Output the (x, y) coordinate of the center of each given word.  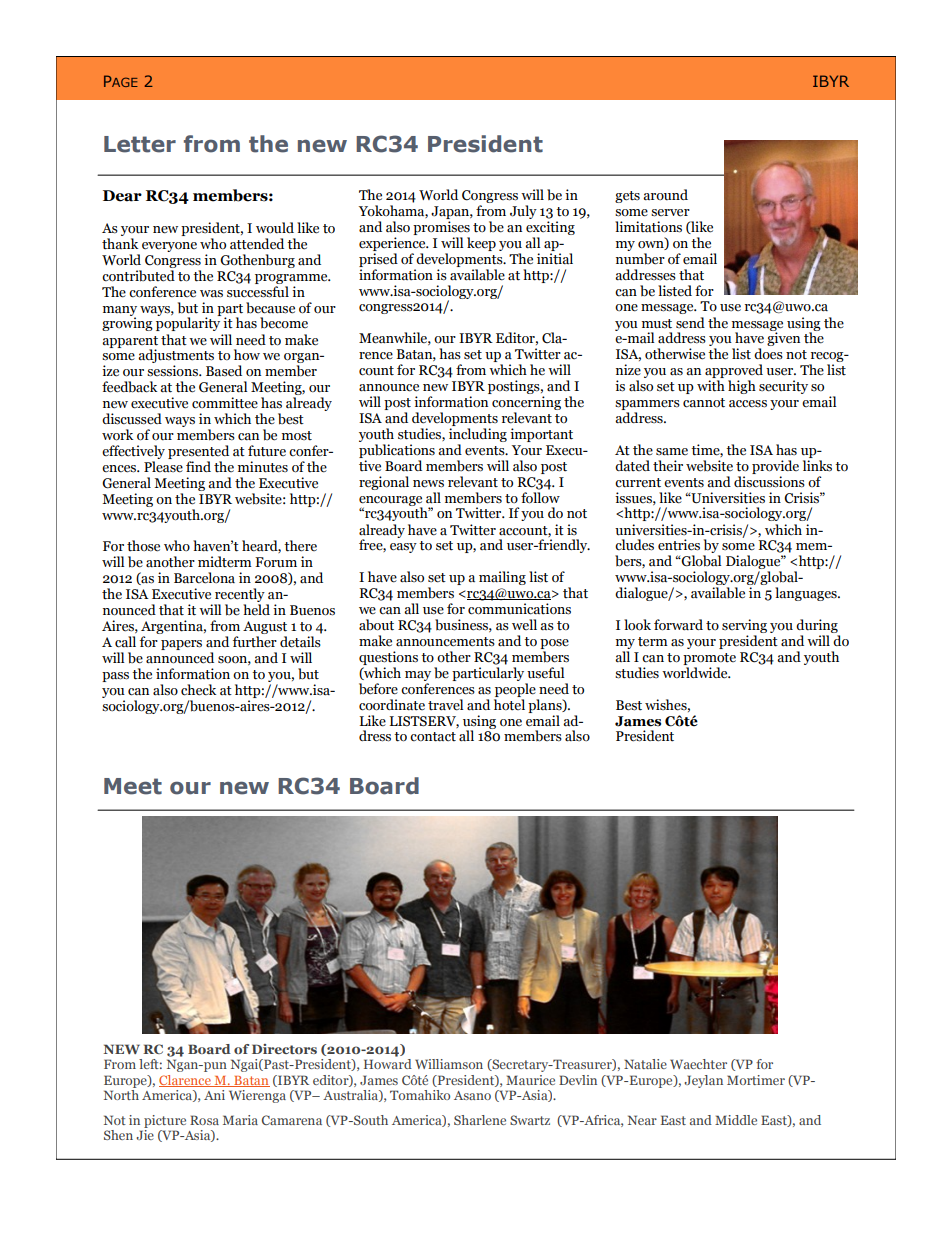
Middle (736, 1120)
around (665, 195)
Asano (472, 1095)
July (523, 212)
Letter (140, 144)
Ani (214, 1095)
